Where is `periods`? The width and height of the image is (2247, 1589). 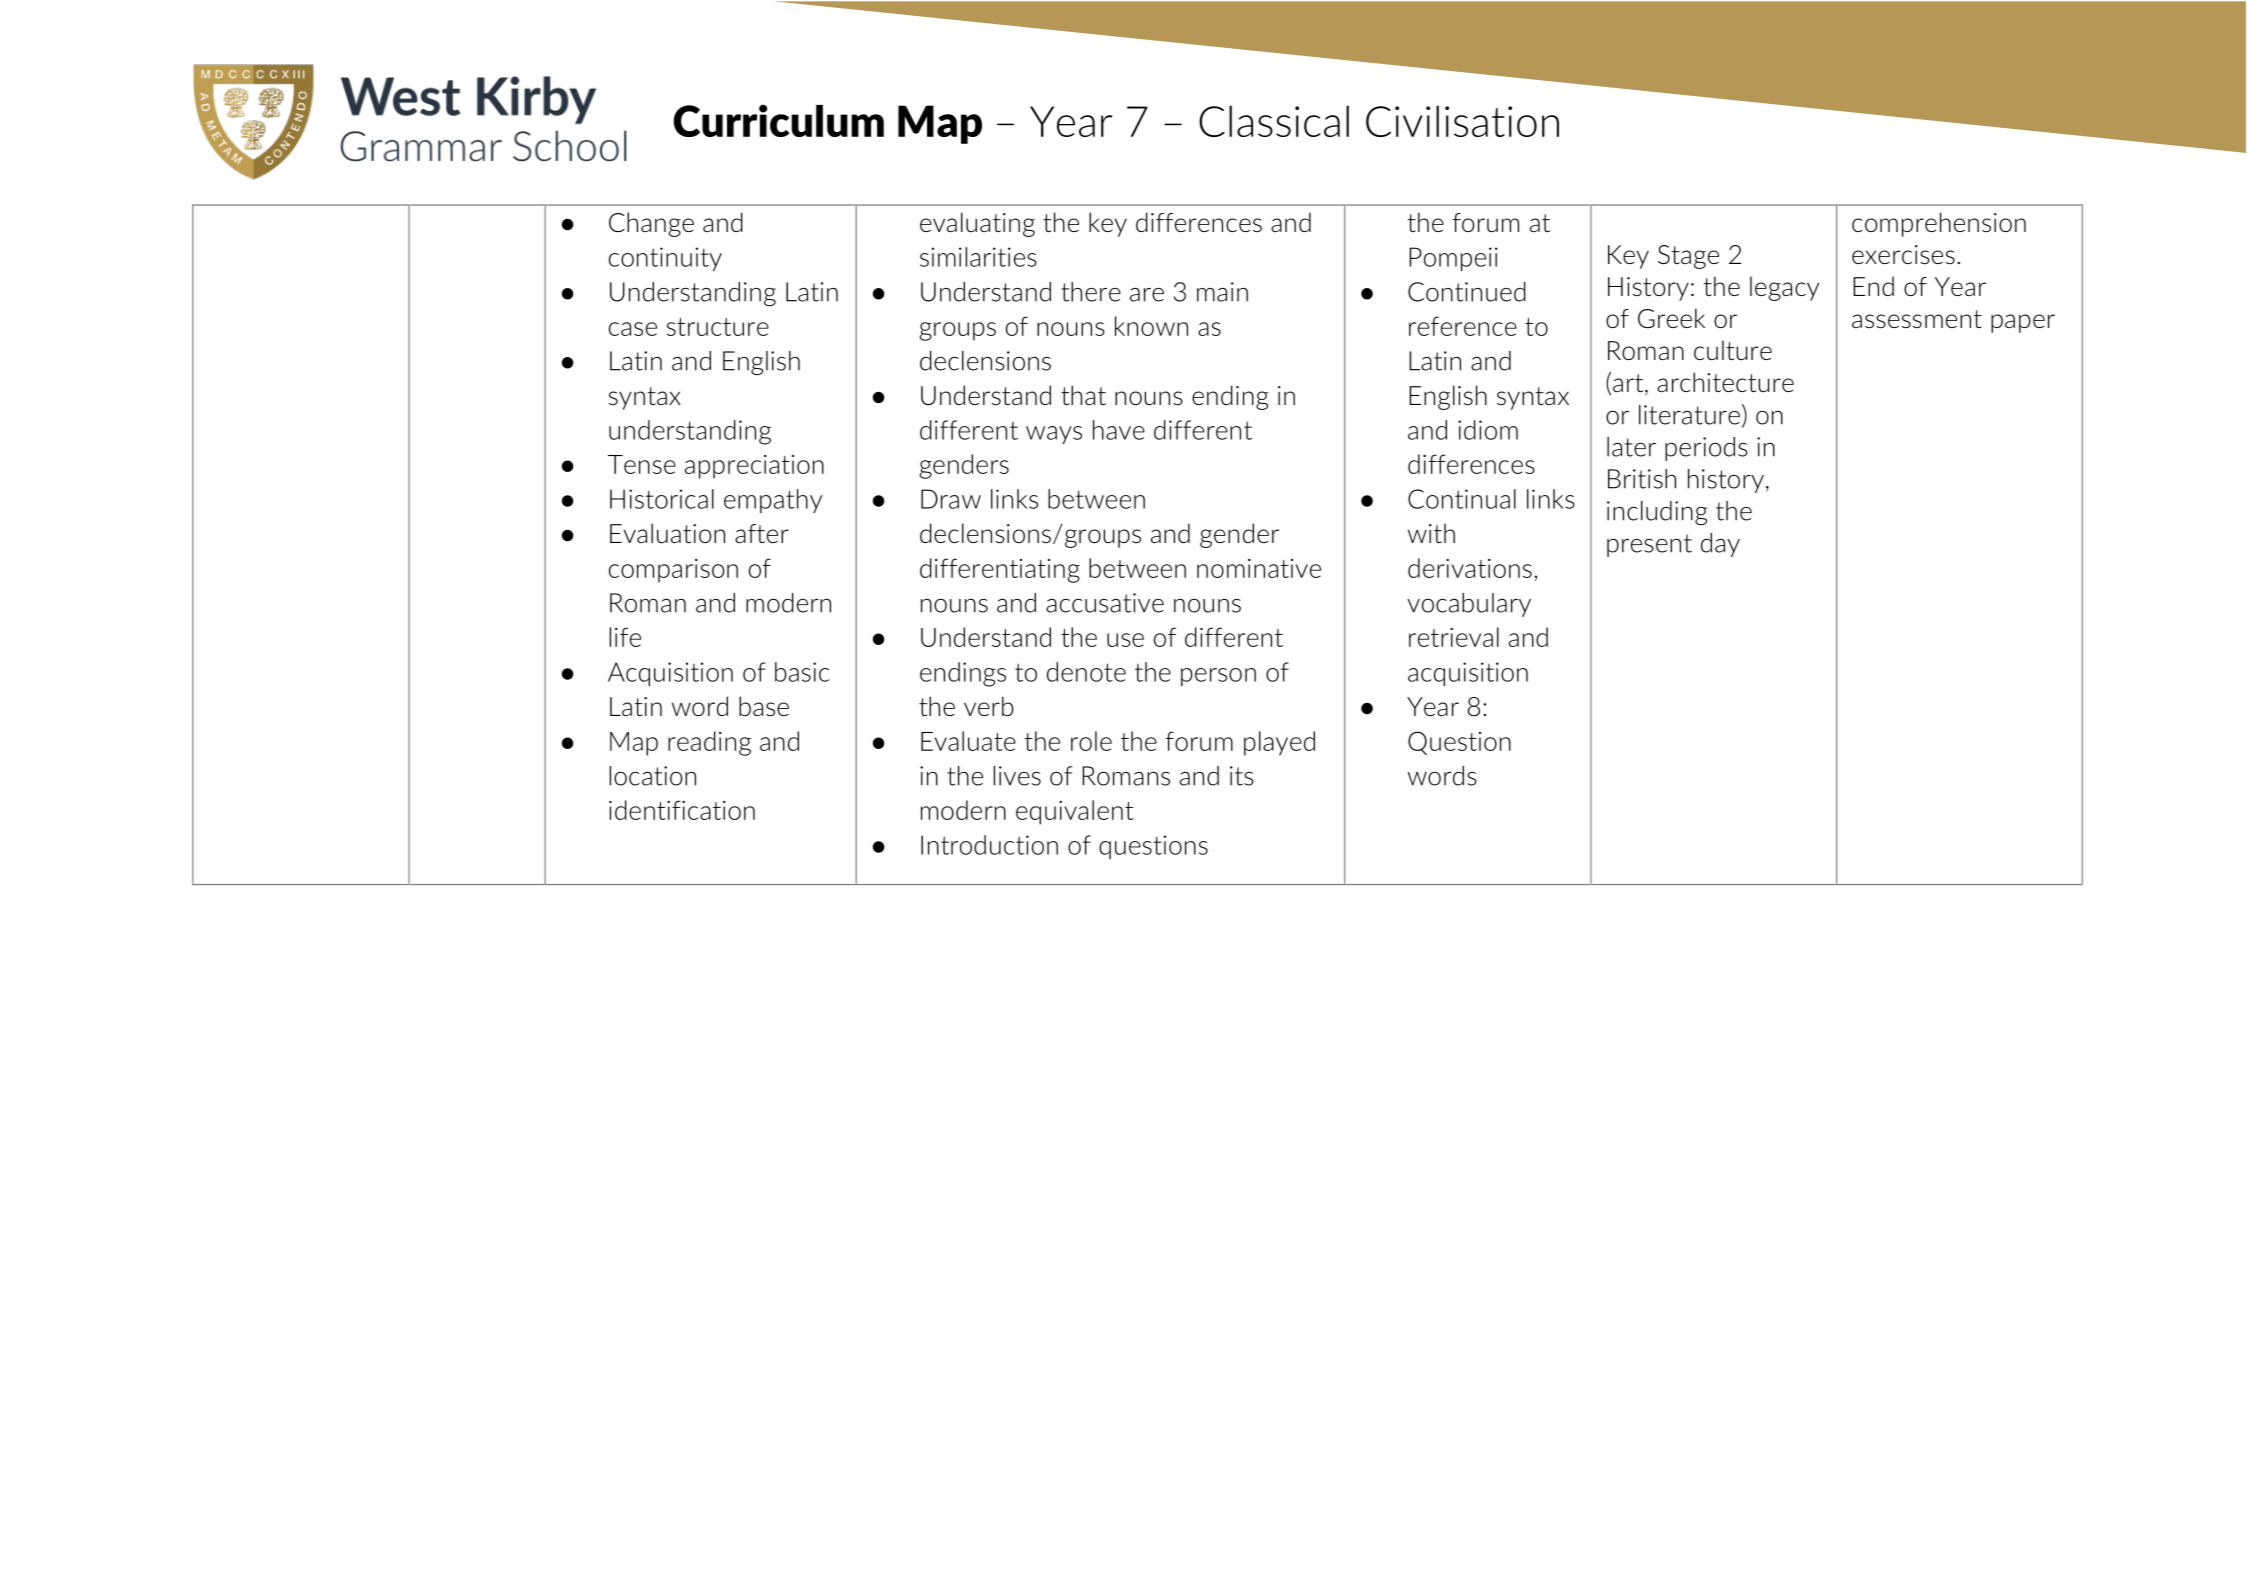
periods is located at coordinates (1706, 449).
